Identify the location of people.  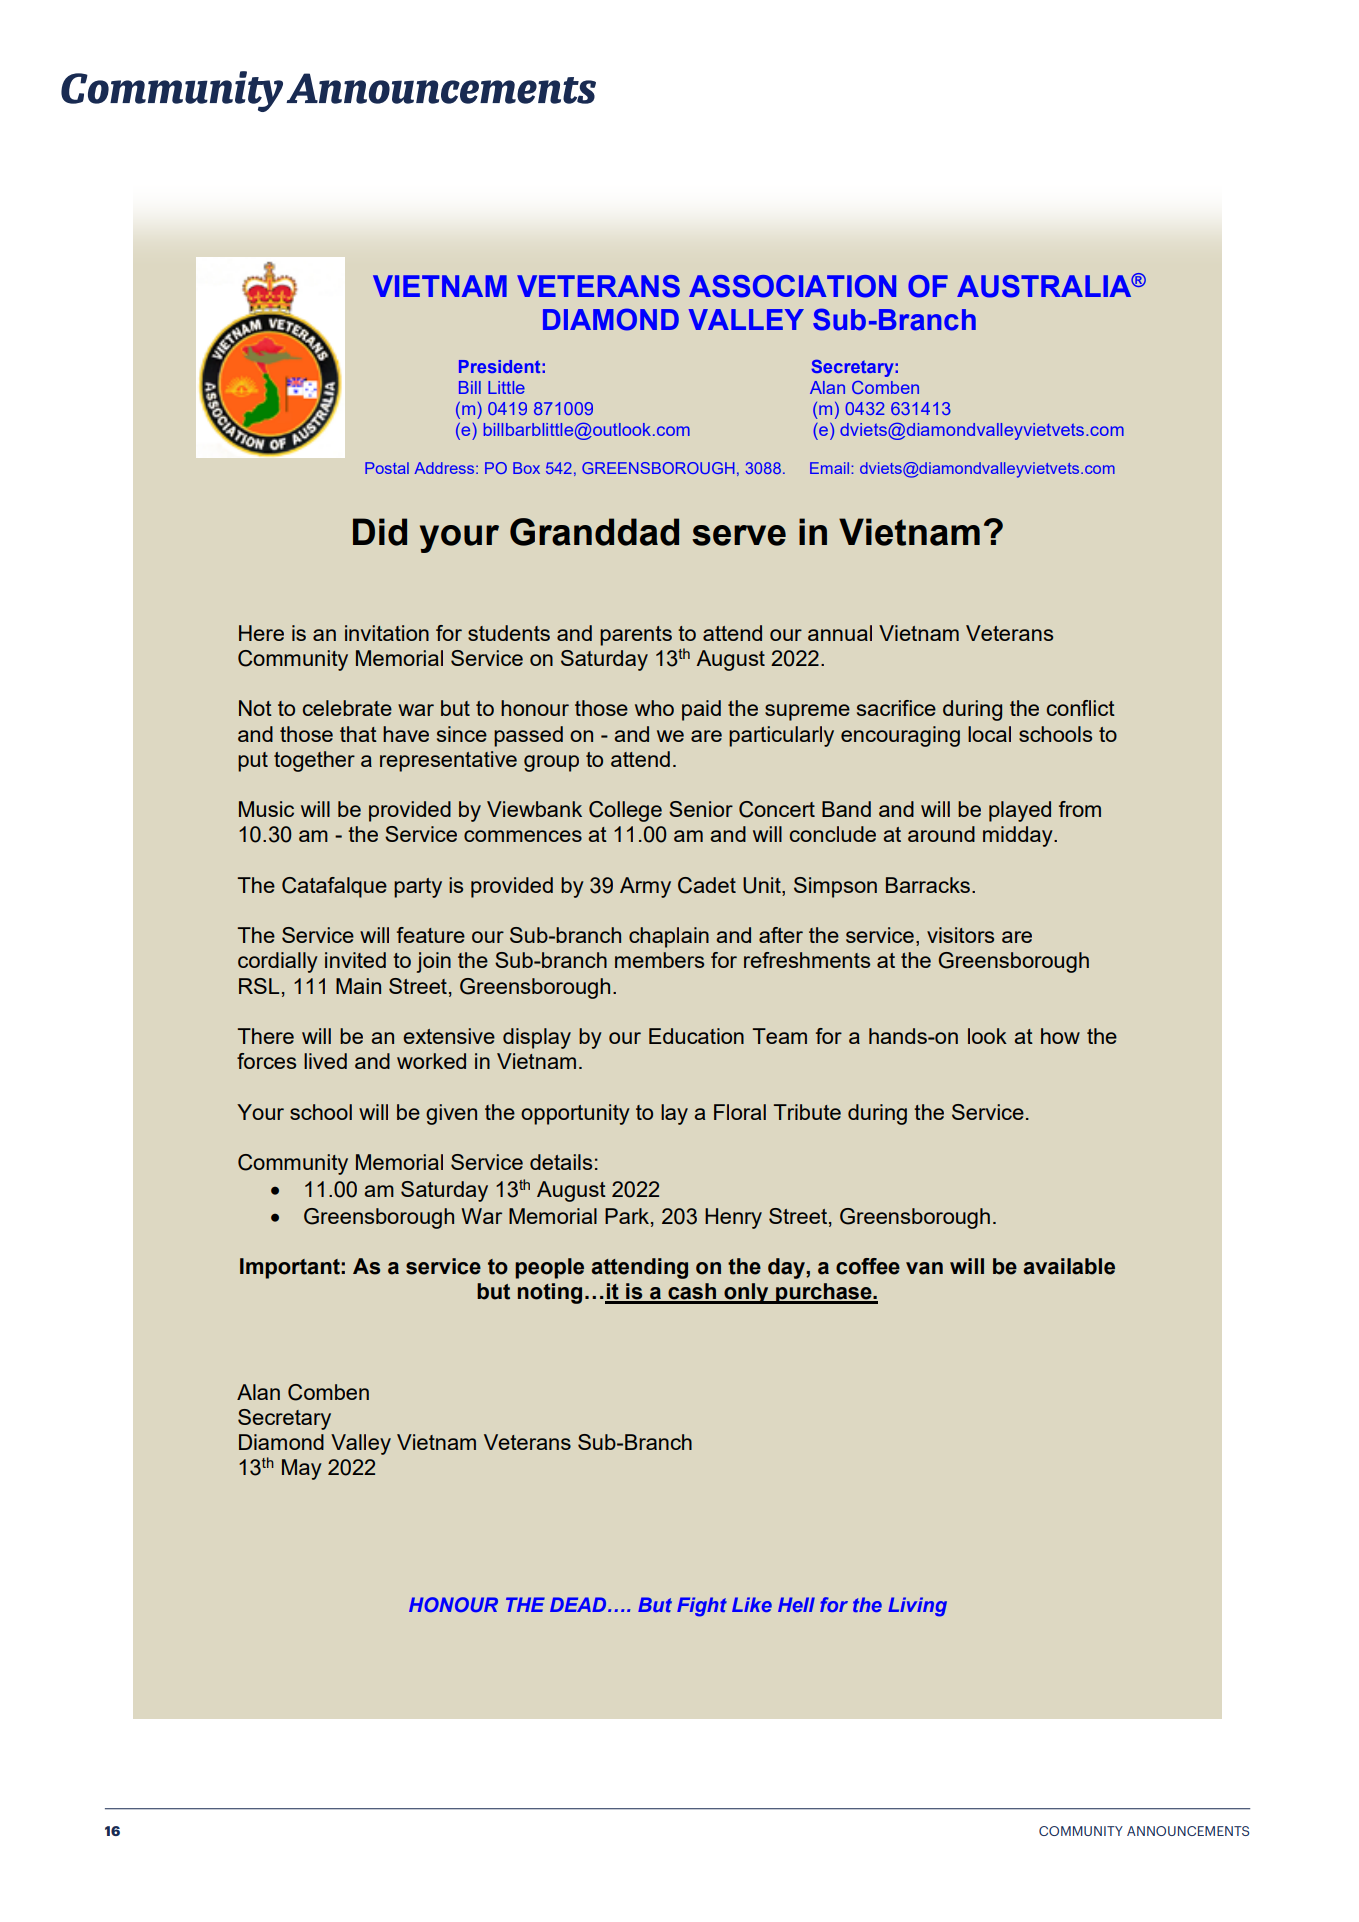
(549, 1268).
